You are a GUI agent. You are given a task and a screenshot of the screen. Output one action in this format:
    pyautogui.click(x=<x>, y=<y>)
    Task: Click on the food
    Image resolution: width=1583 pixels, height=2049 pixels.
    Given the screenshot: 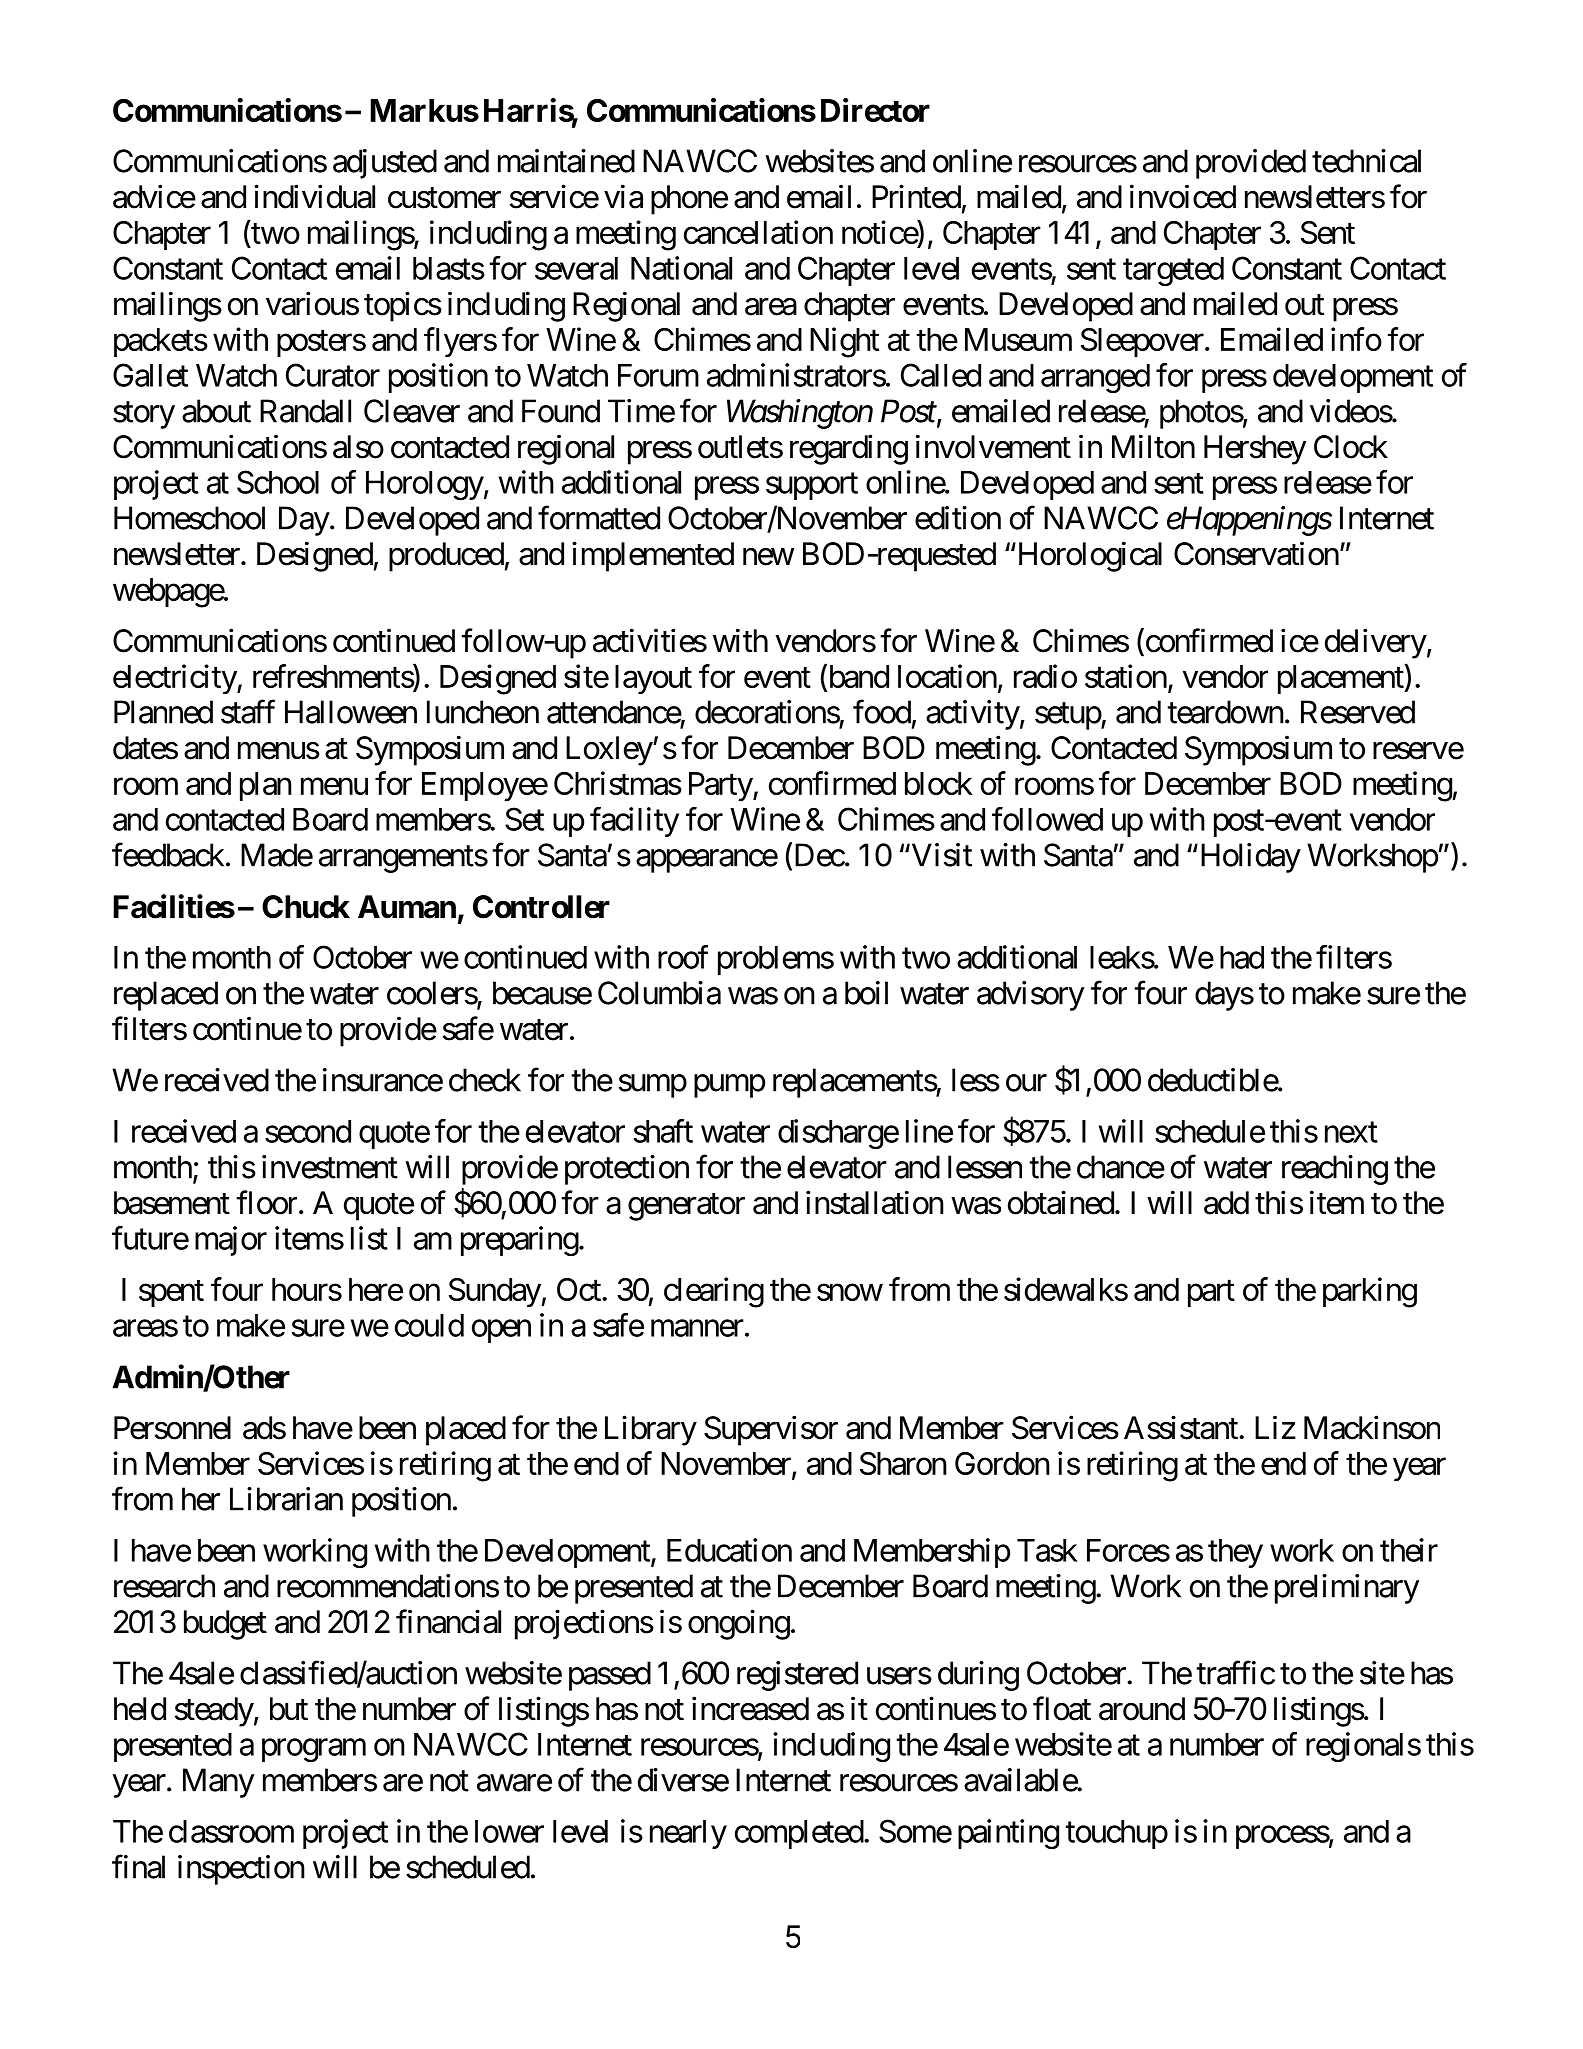 What is the action you would take?
    pyautogui.click(x=882, y=712)
